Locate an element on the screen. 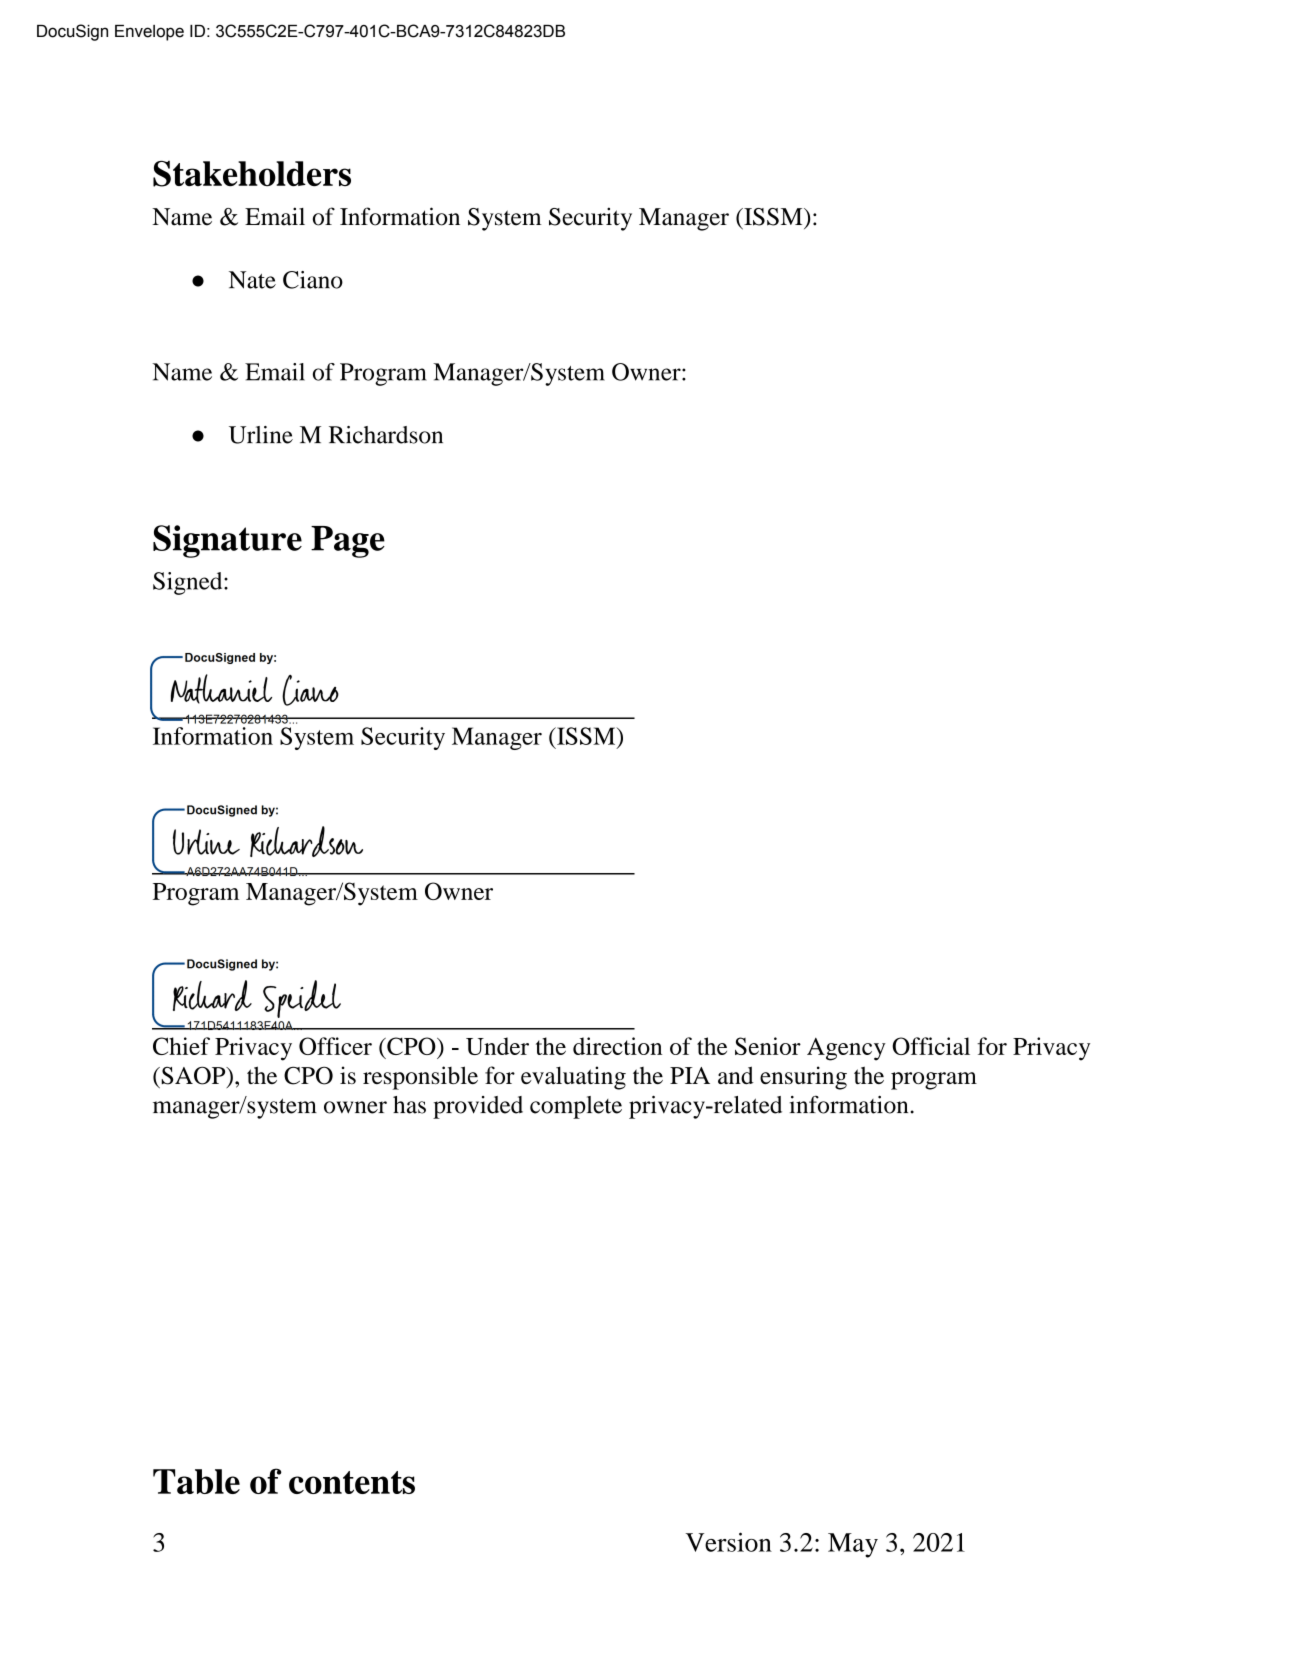  Stakeholders is located at coordinates (252, 174).
